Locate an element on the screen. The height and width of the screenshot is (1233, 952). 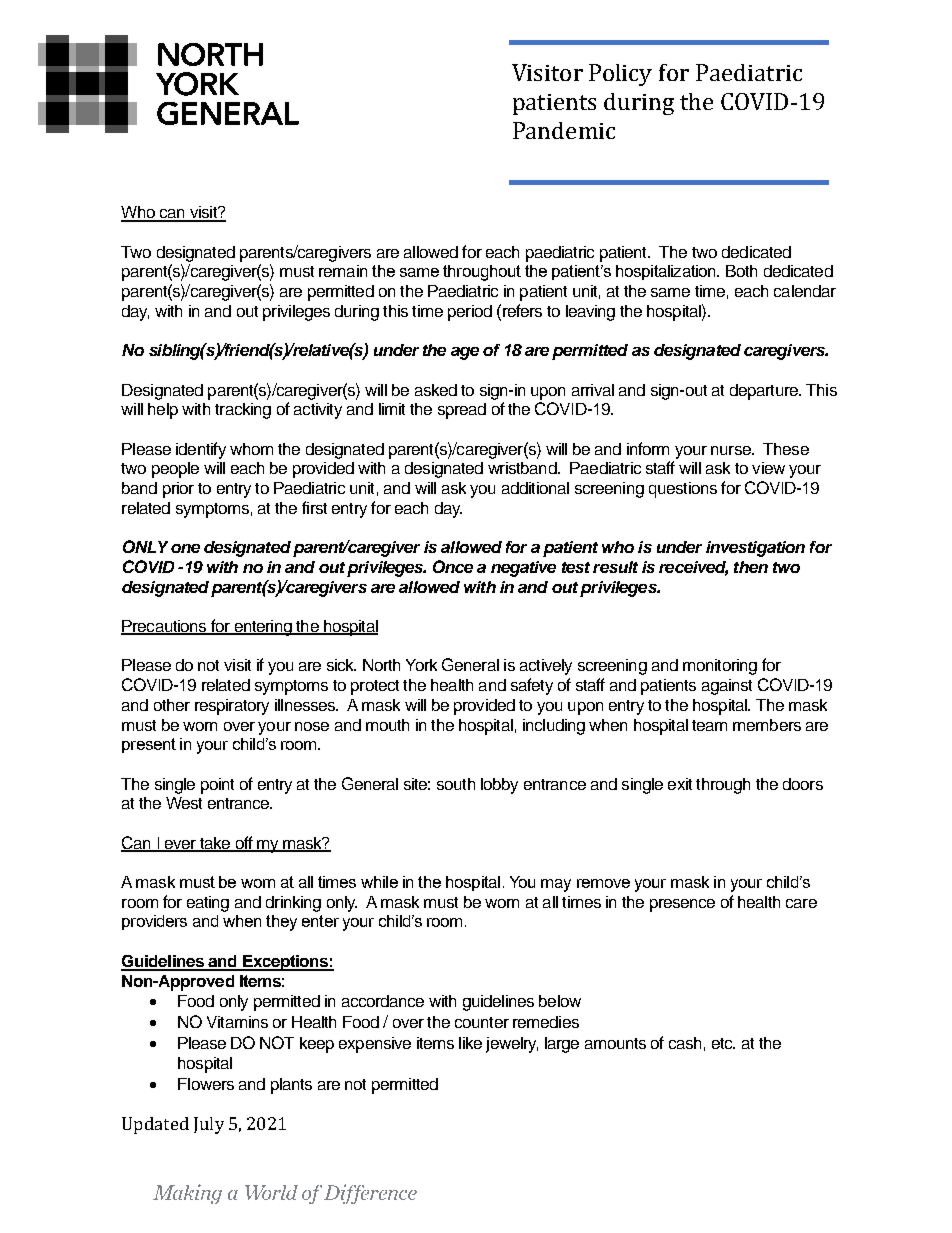
nurse is located at coordinates (732, 450).
